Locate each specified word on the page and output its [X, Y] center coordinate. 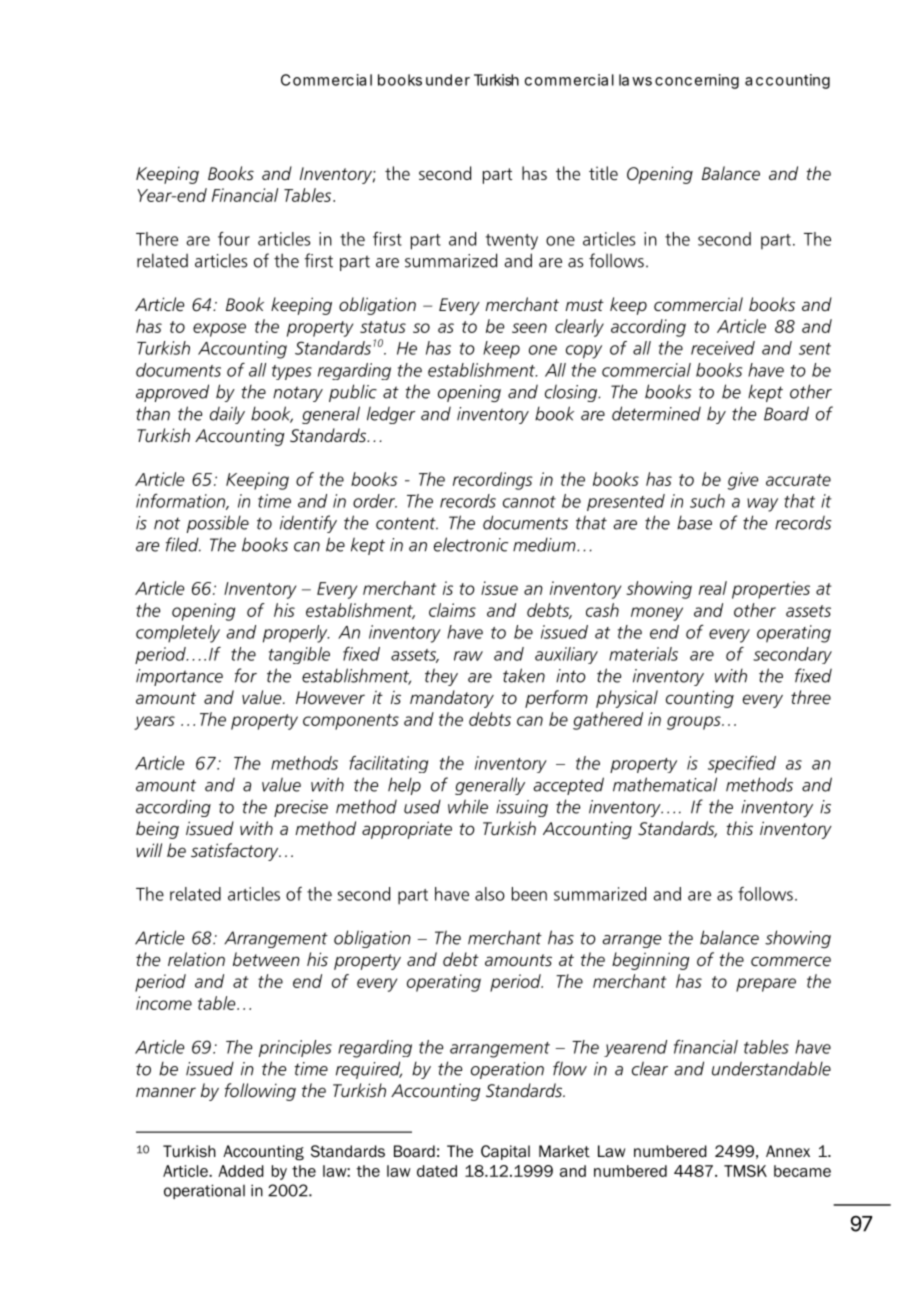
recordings [493, 481]
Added [241, 1171]
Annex [788, 1151]
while [468, 806]
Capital [505, 1152]
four [234, 239]
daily [227, 415]
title [603, 173]
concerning [697, 81]
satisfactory [236, 852]
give [743, 481]
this [739, 828]
